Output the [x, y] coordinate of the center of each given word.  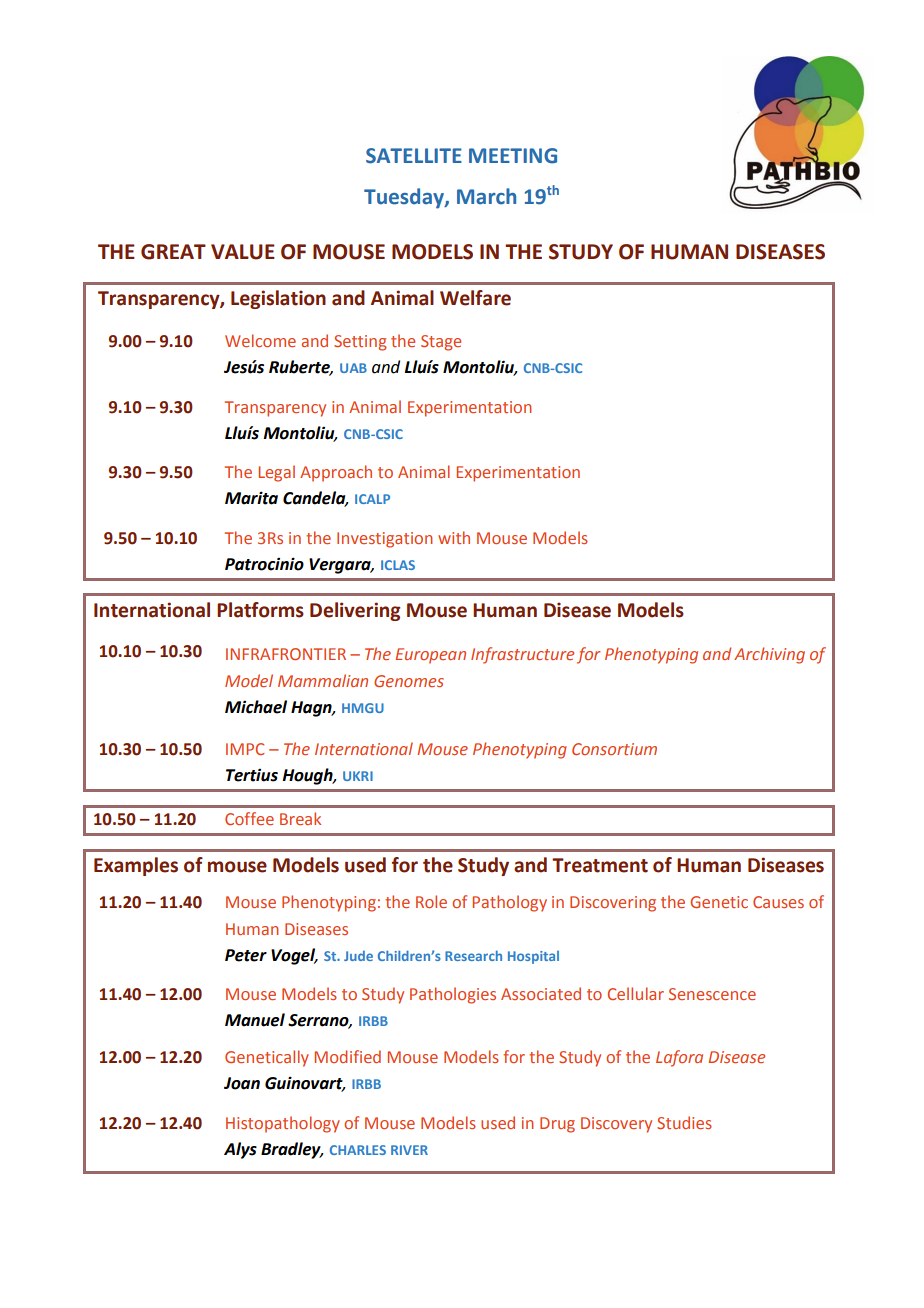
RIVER [409, 1150]
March [486, 196]
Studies [684, 1122]
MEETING [513, 156]
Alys [240, 1150]
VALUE [243, 252]
